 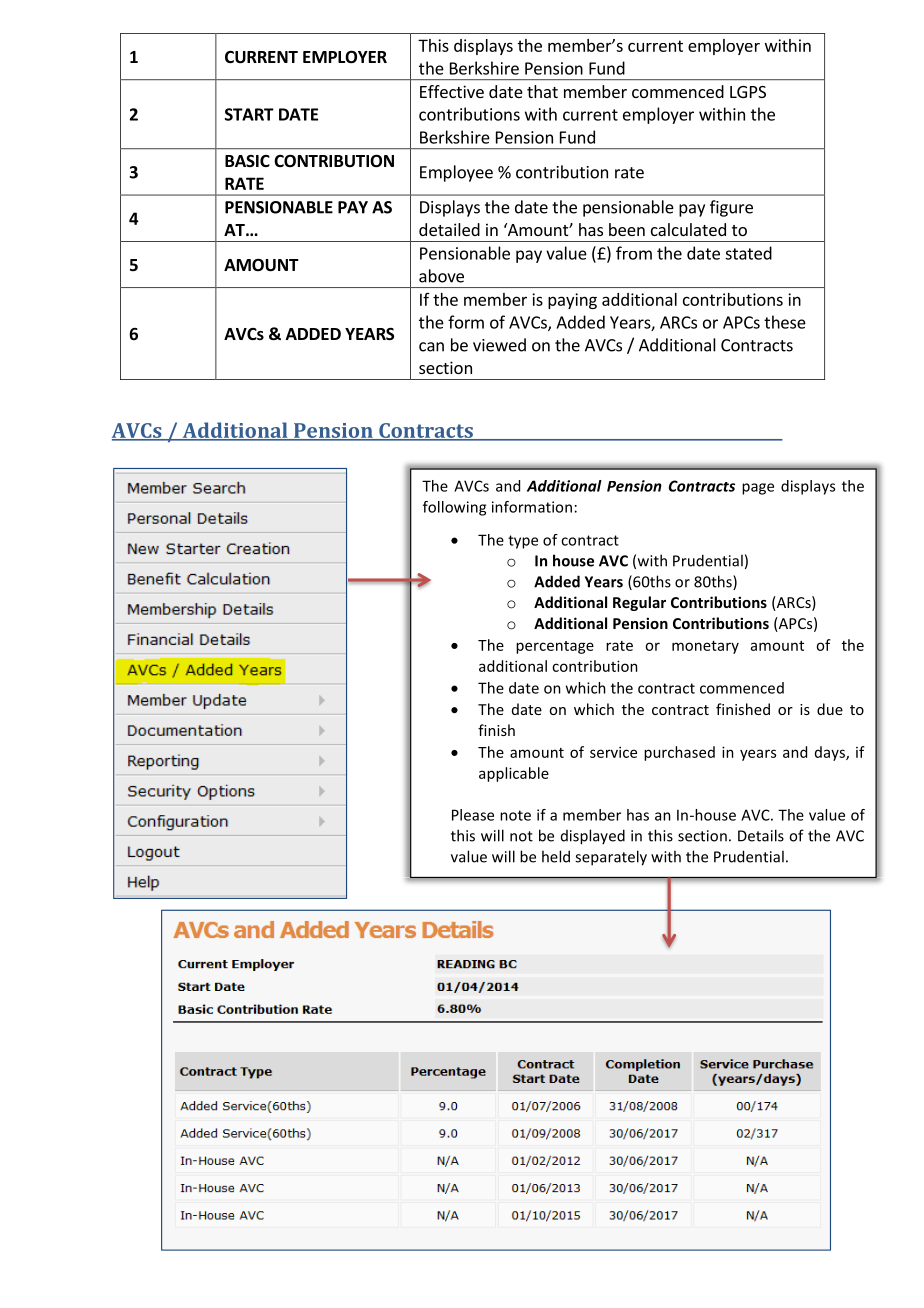 I want to click on Please, so click(x=473, y=815).
